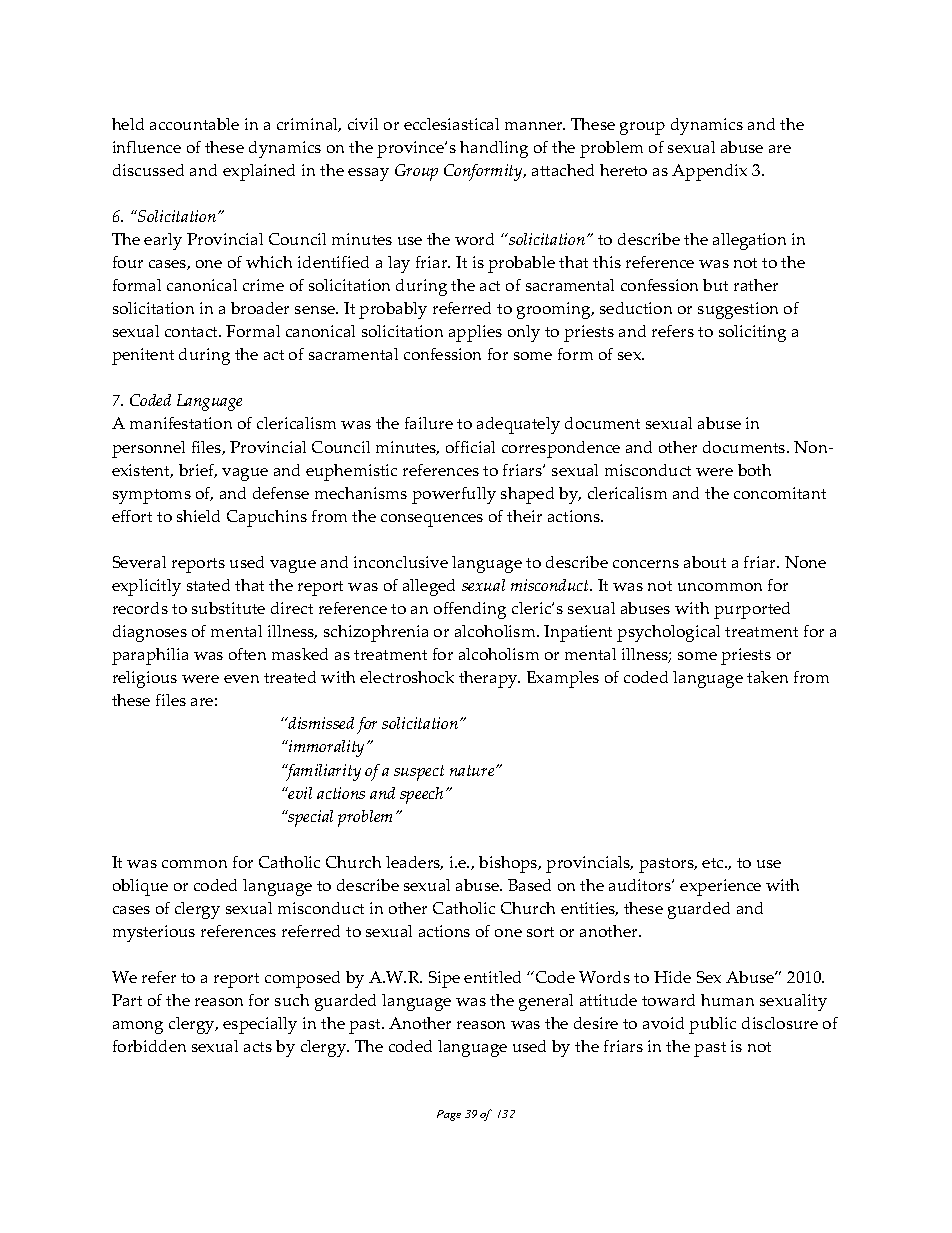  What do you see at coordinates (752, 333) in the image?
I see `soliciting` at bounding box center [752, 333].
